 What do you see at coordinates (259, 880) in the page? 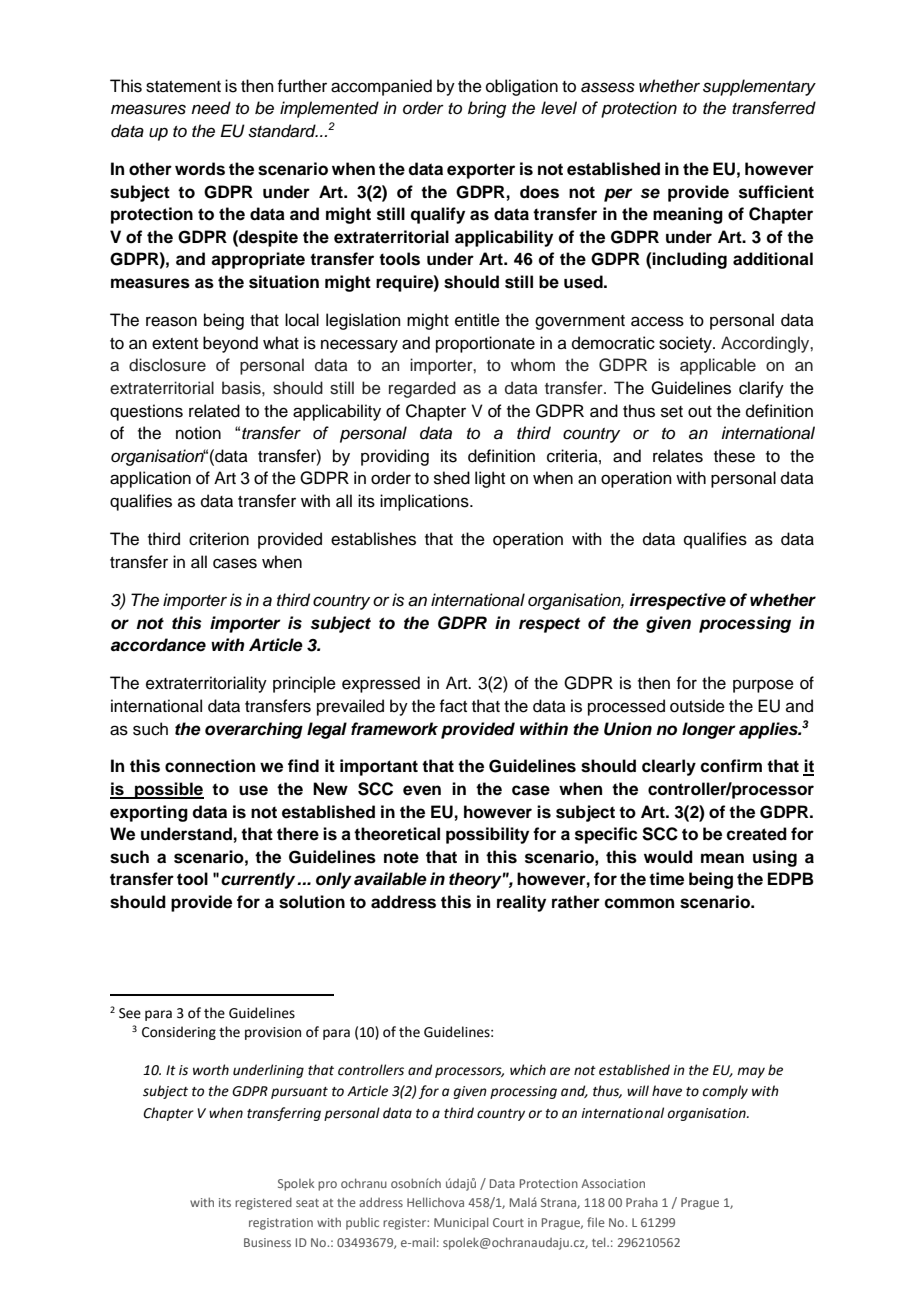
I see `currently` at bounding box center [259, 880].
